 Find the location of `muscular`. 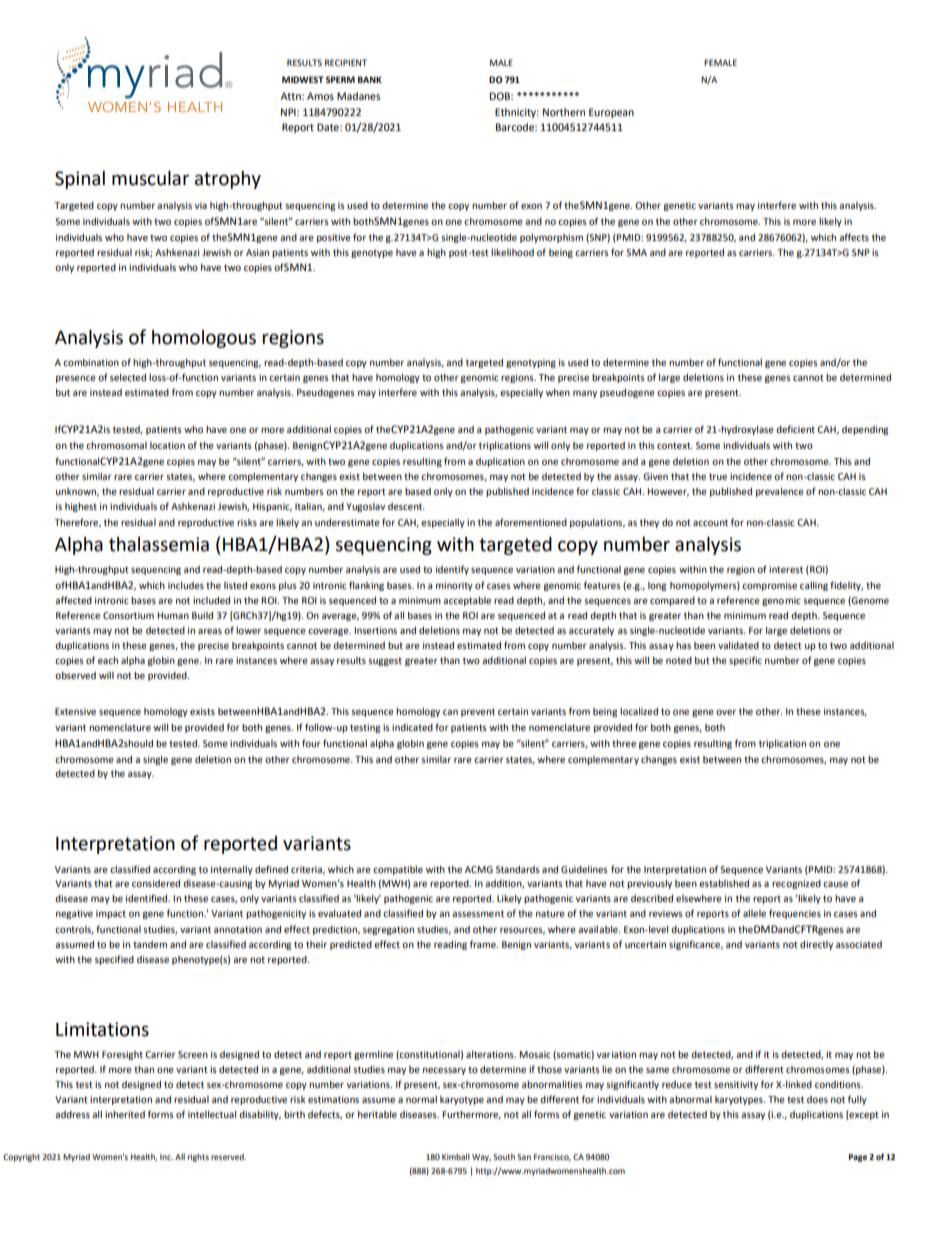

muscular is located at coordinates (150, 178).
